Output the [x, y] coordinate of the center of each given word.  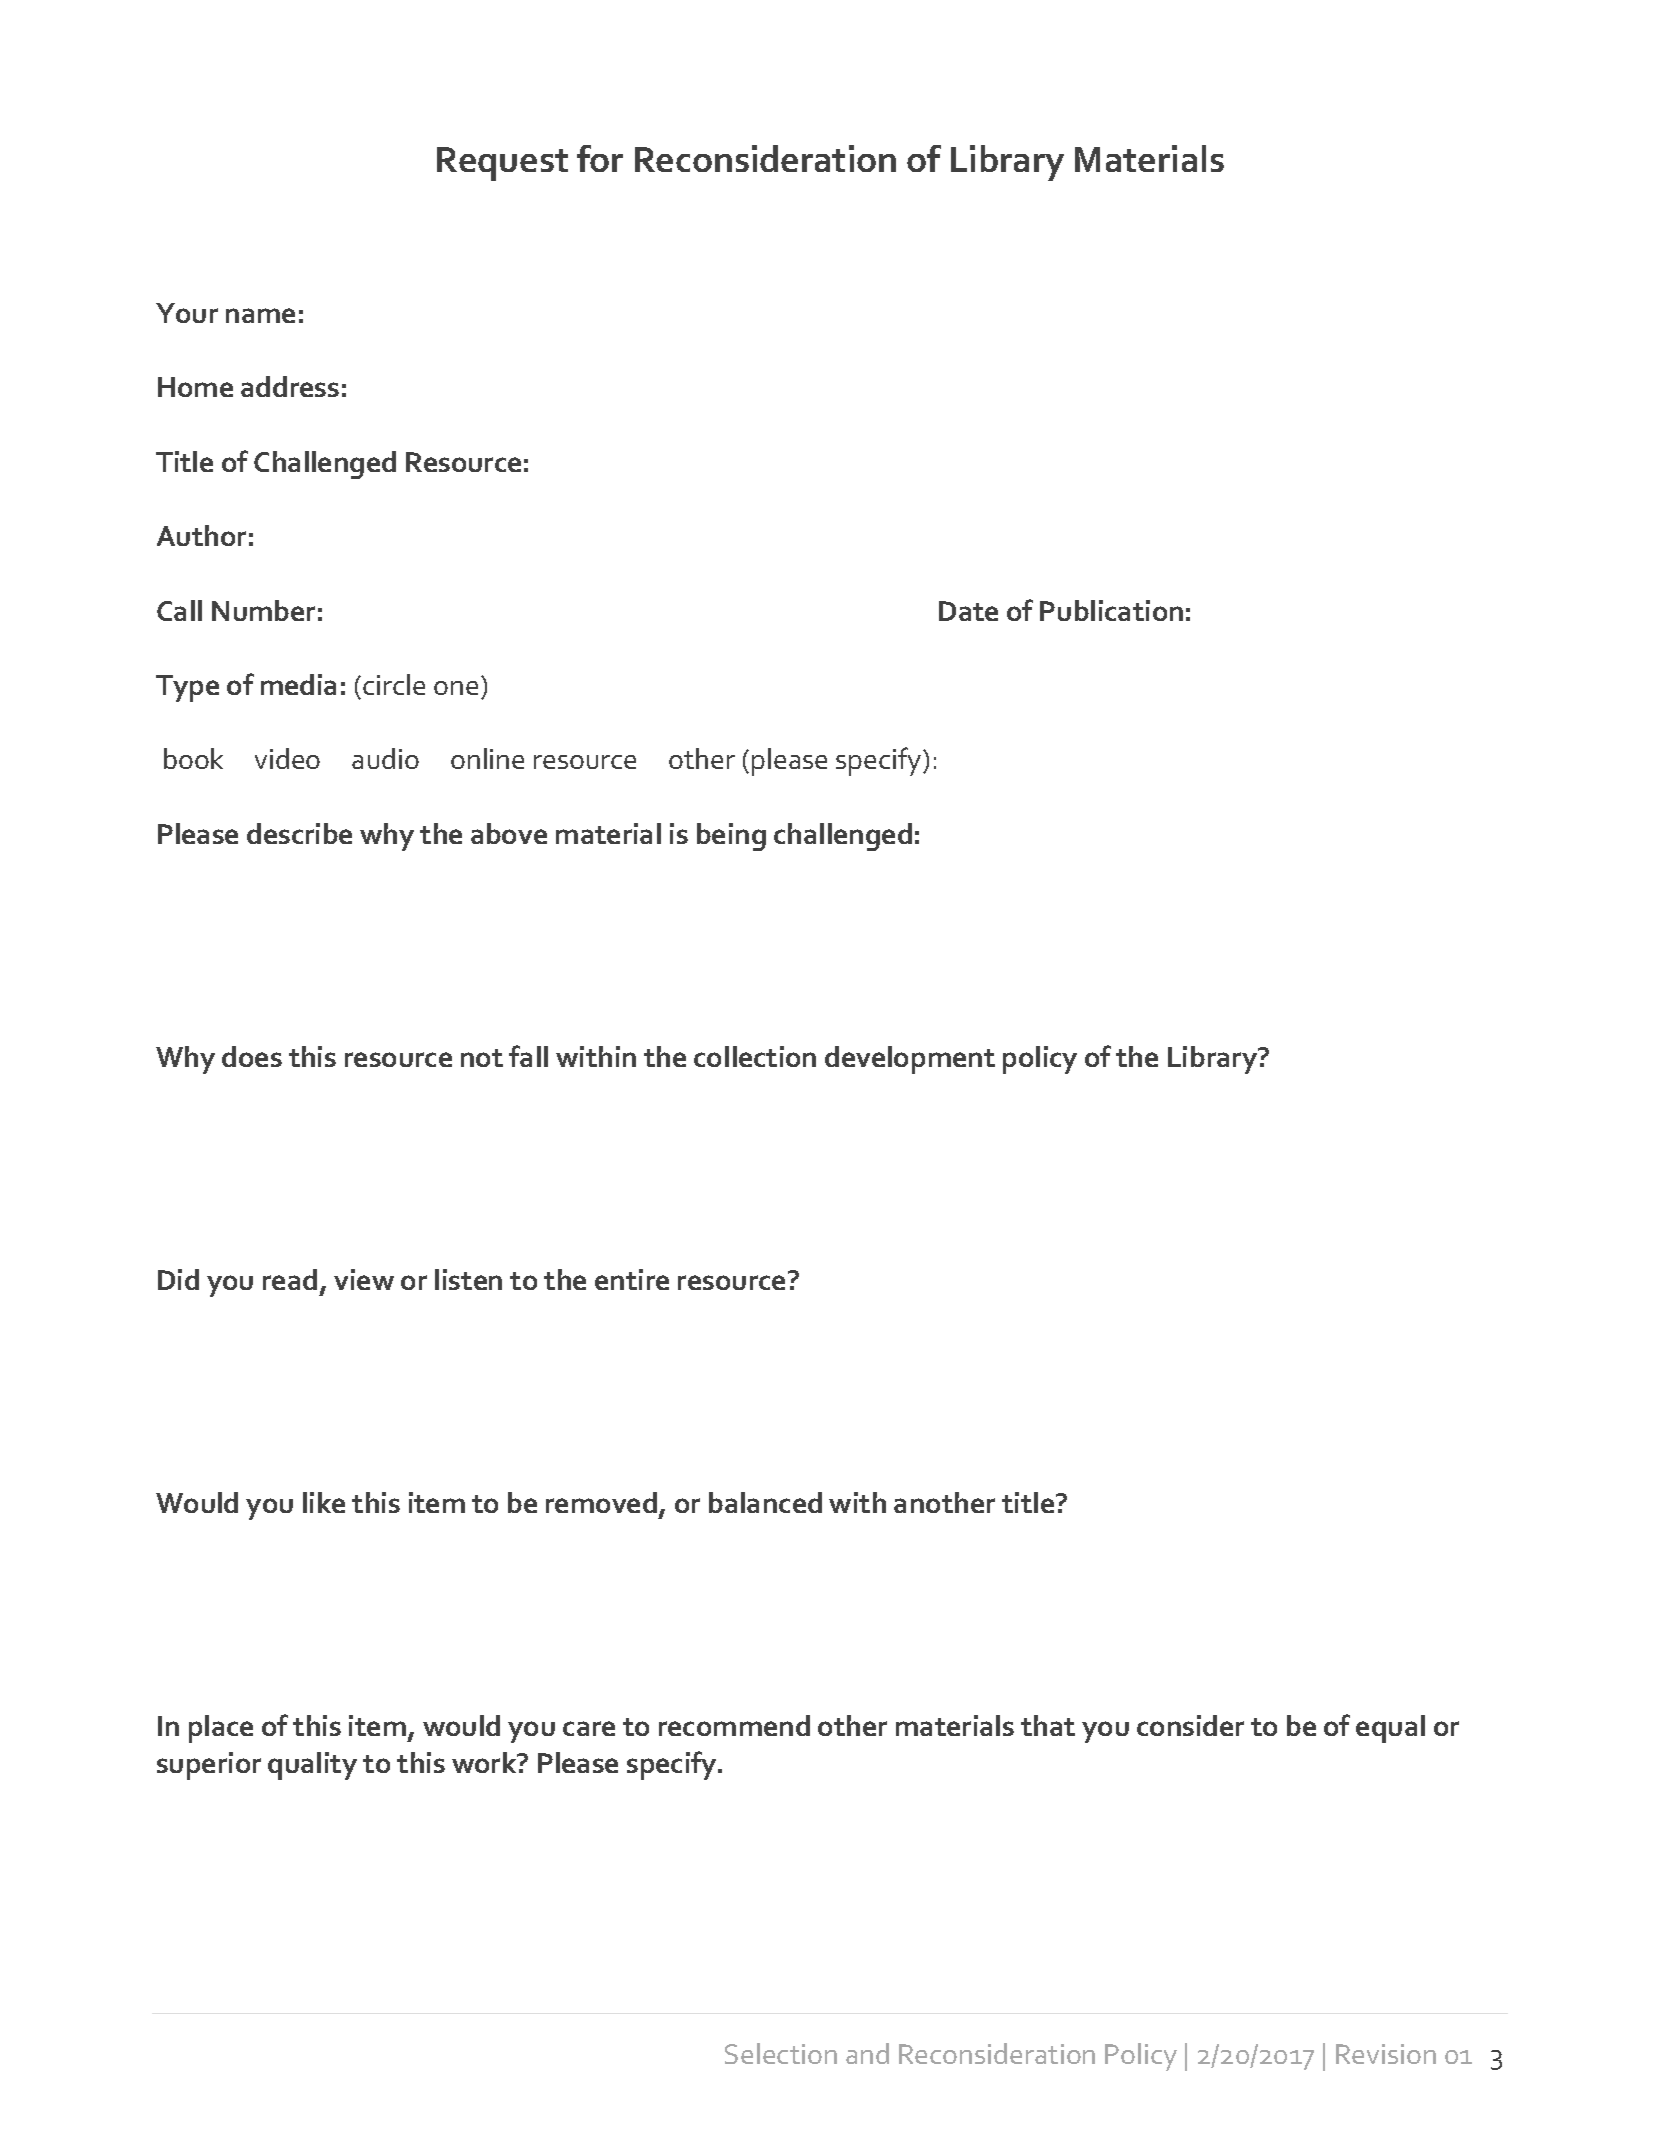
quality [312, 1766]
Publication [1111, 610]
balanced [765, 1502]
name [260, 315]
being [731, 837]
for [600, 158]
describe [299, 833]
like [324, 1502]
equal [1390, 1729]
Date [968, 611]
